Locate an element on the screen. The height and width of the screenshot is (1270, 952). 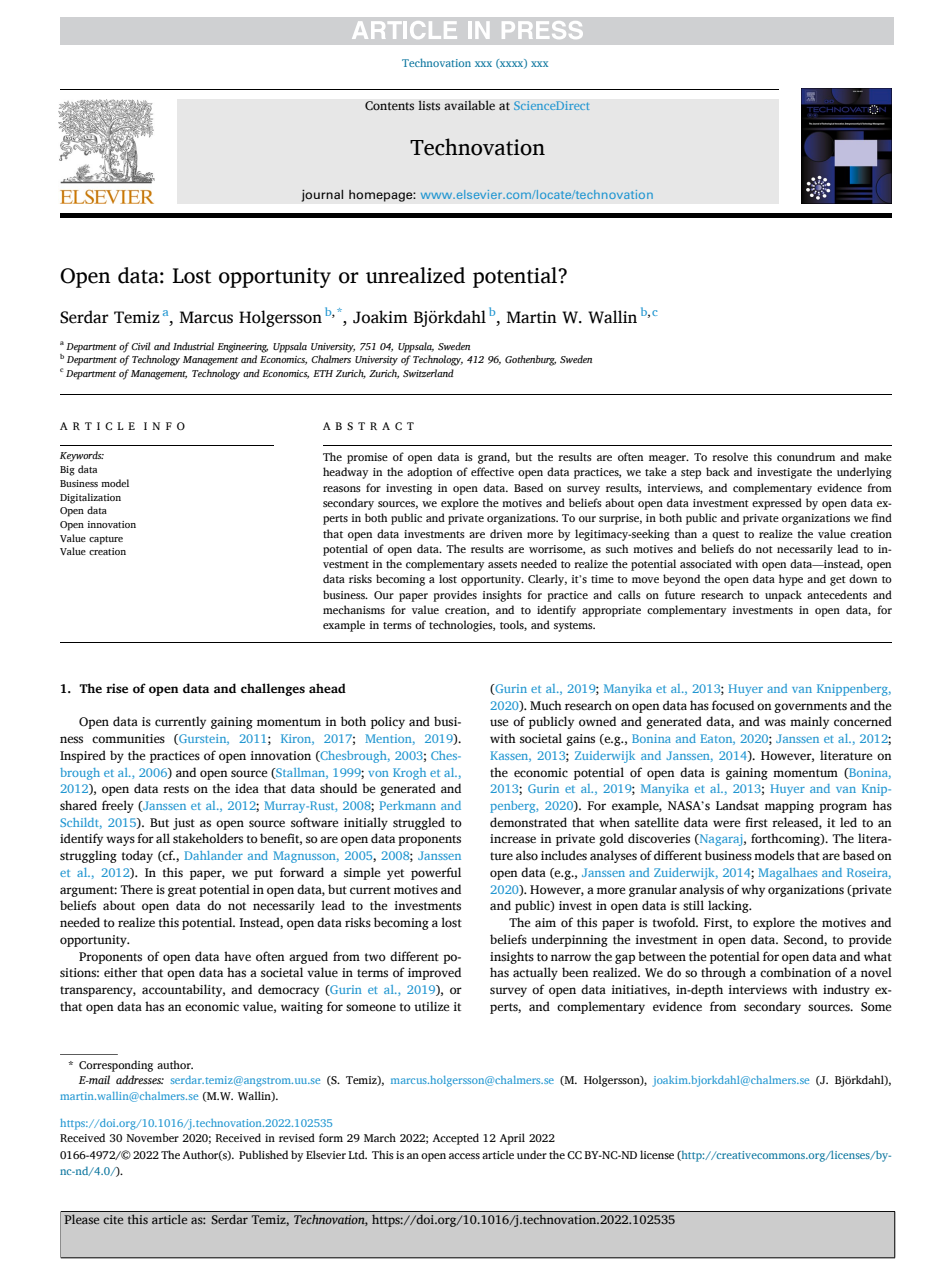
increase is located at coordinates (513, 838).
